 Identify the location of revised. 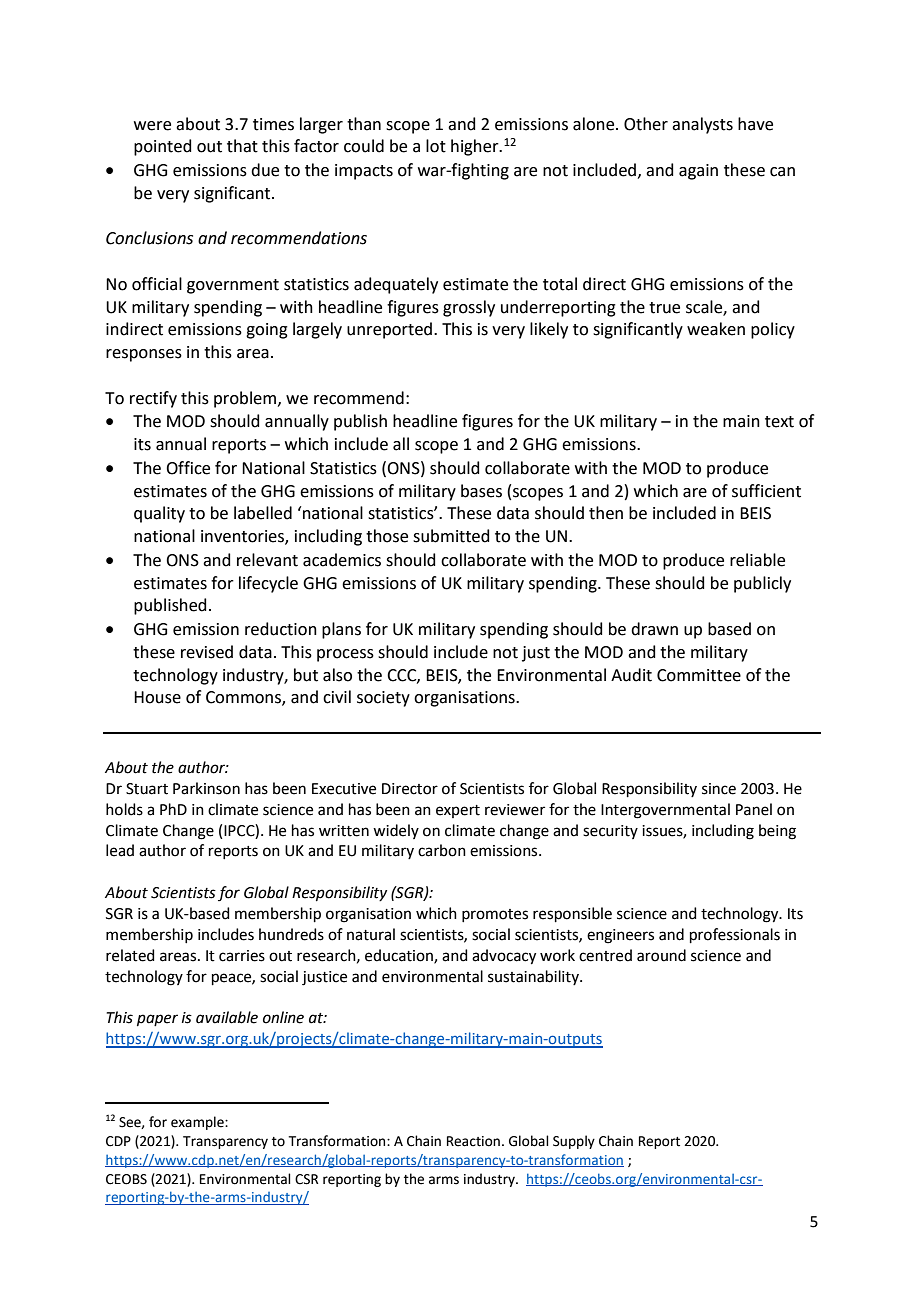
(207, 652).
